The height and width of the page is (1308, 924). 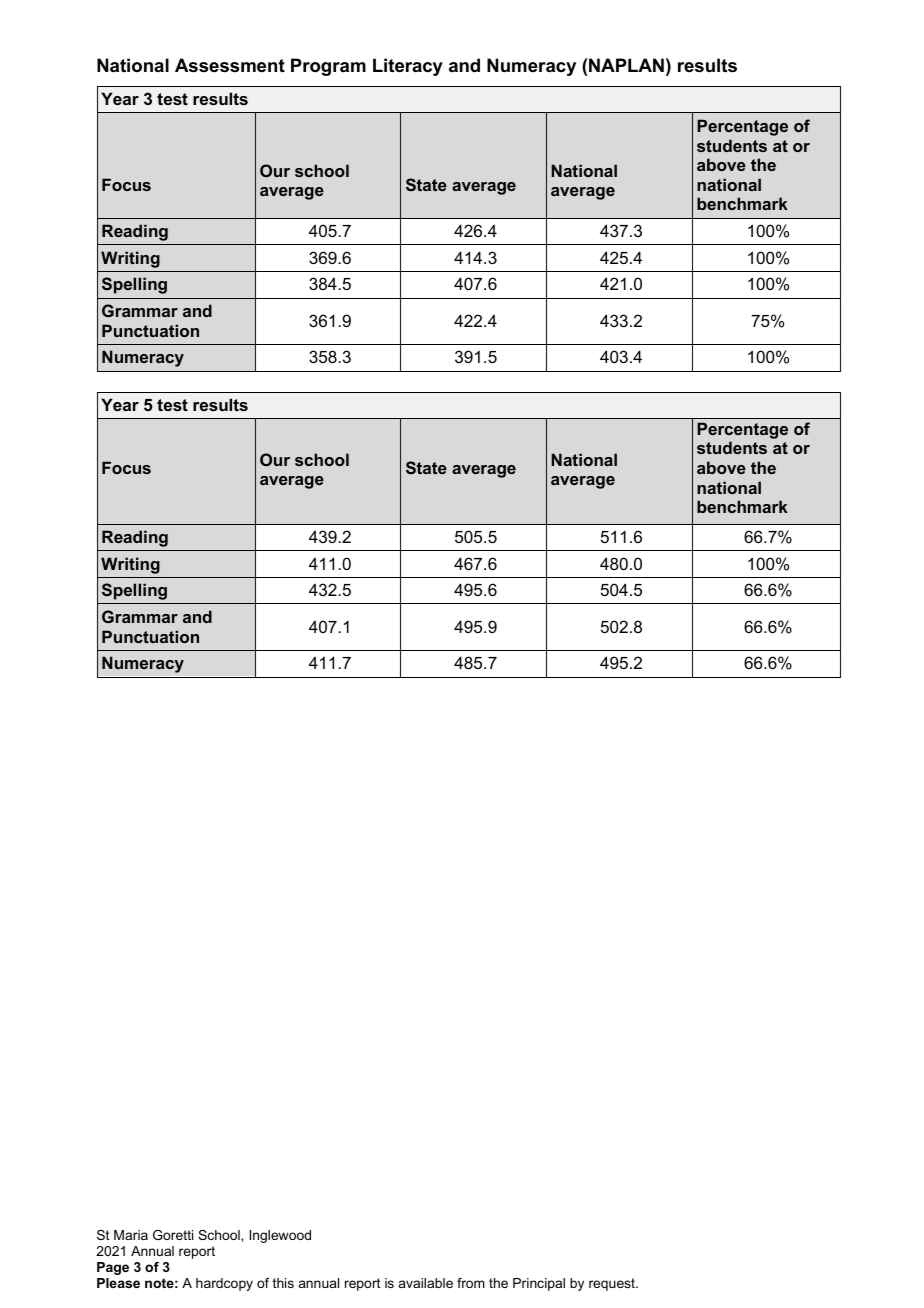 What do you see at coordinates (131, 1235) in the page?
I see `Maria` at bounding box center [131, 1235].
